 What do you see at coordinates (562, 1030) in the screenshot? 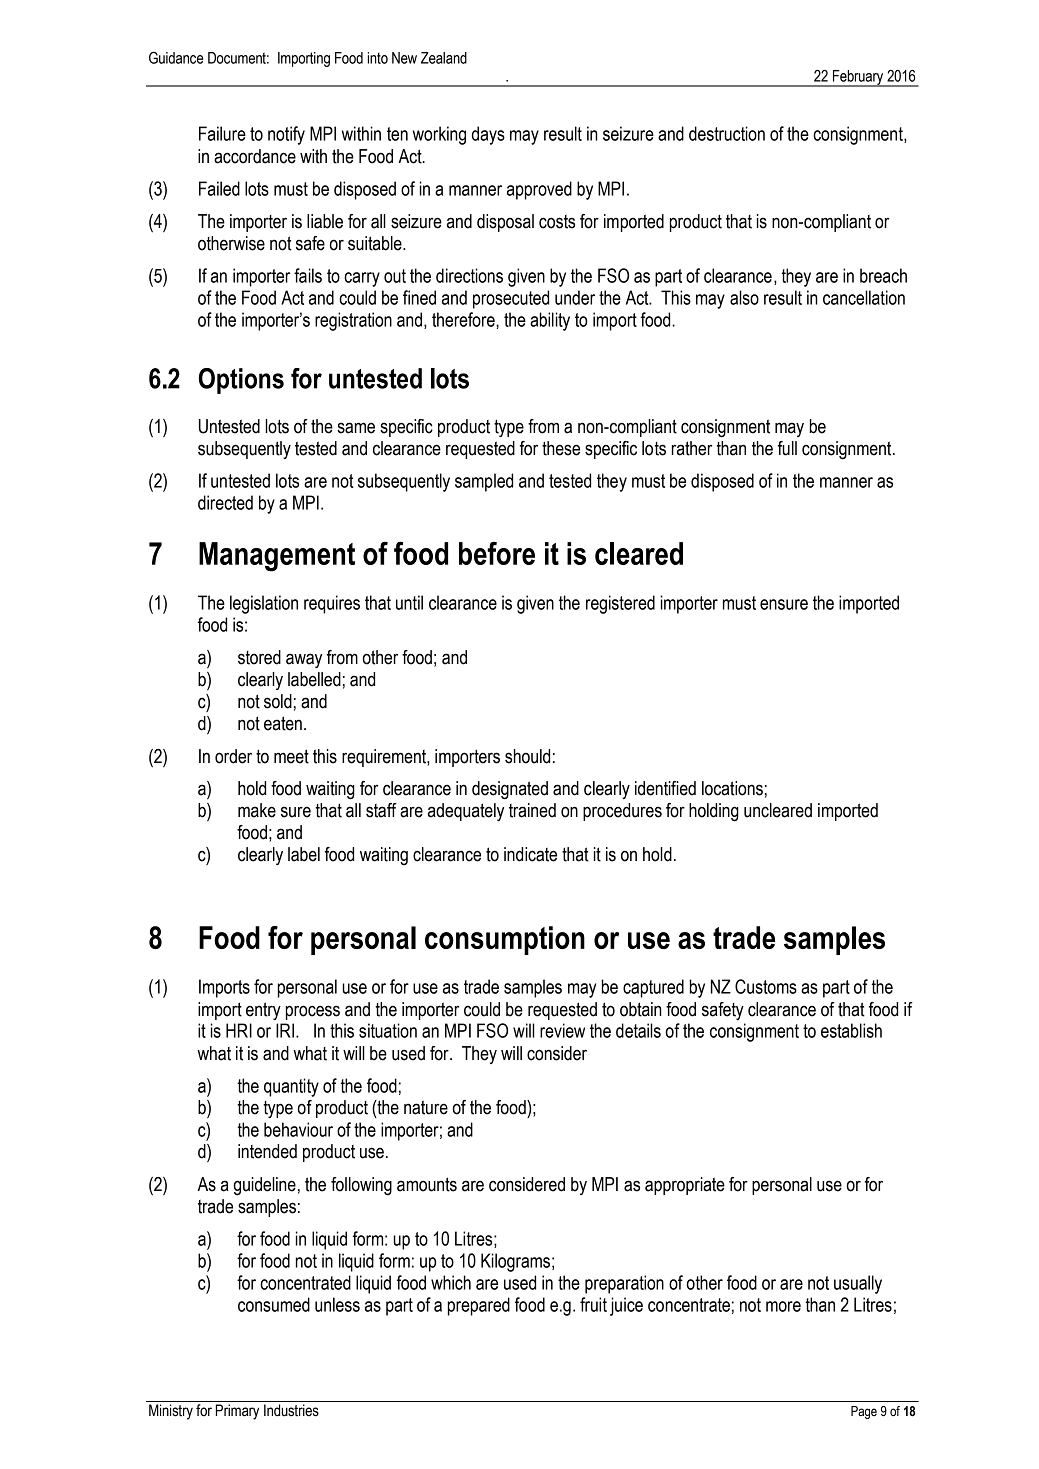
I see `review` at bounding box center [562, 1030].
